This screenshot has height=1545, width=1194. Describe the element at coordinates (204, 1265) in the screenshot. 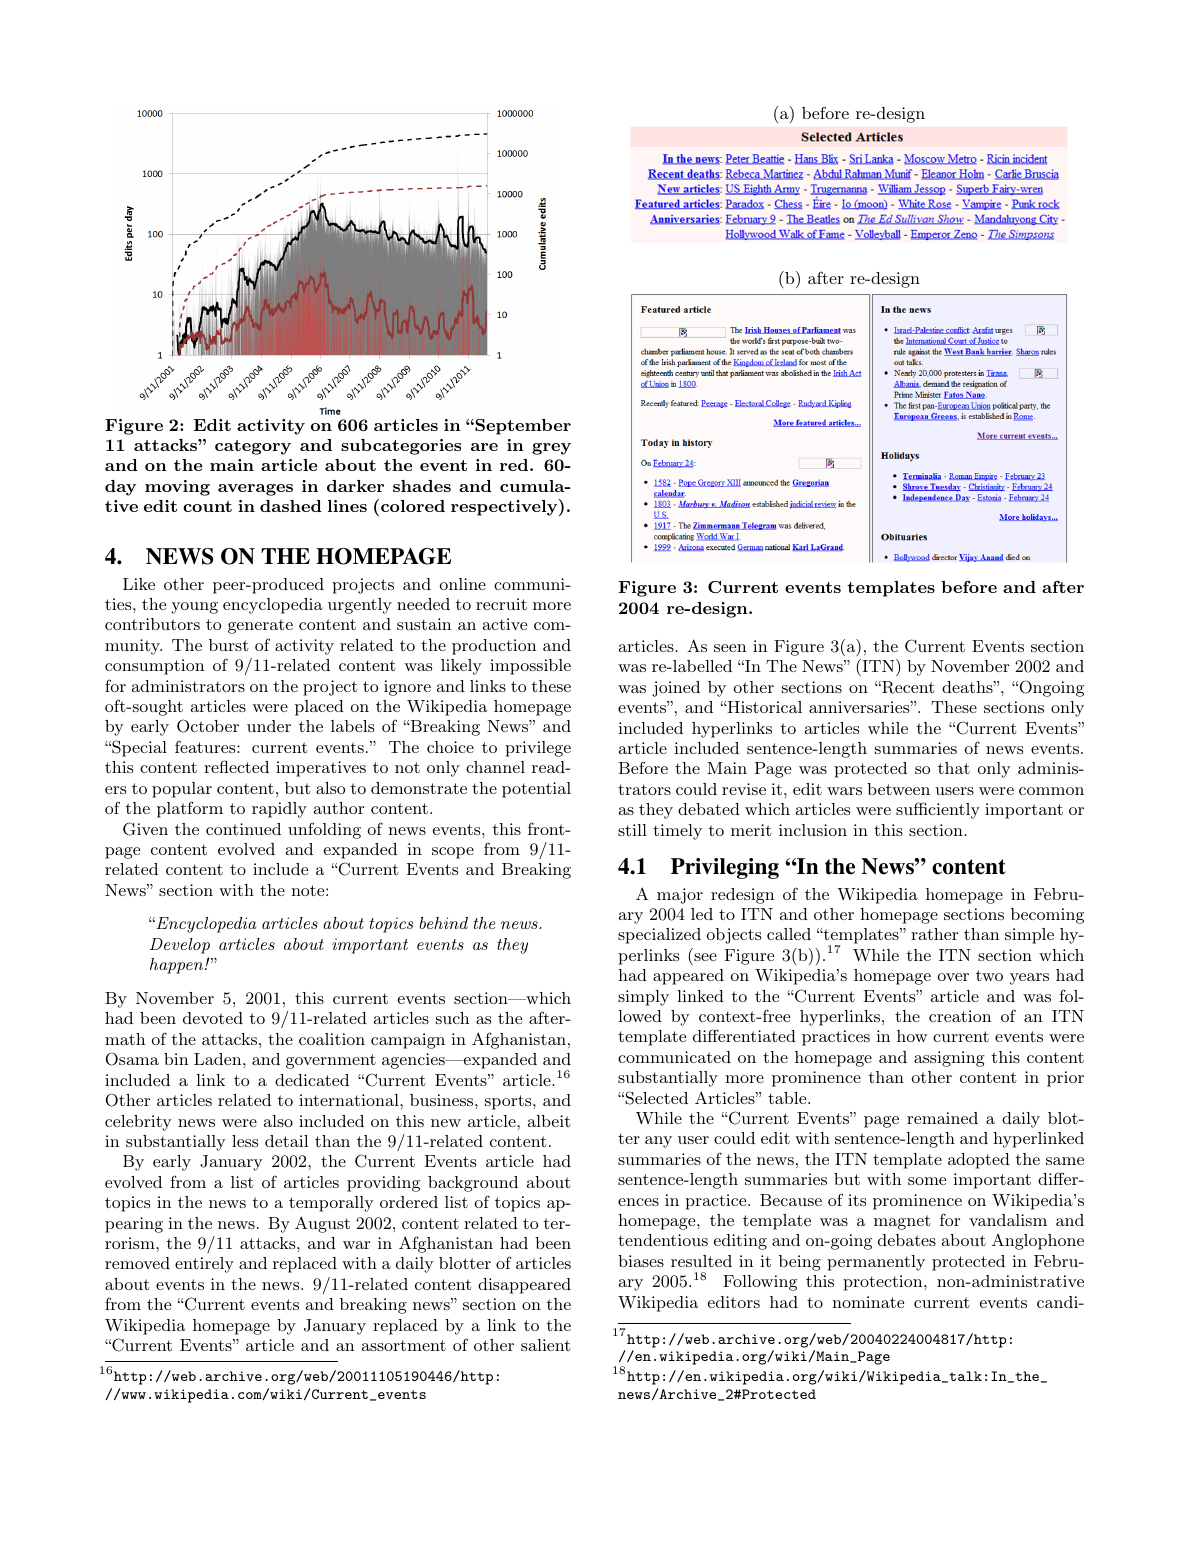

I see `entirely` at that location.
